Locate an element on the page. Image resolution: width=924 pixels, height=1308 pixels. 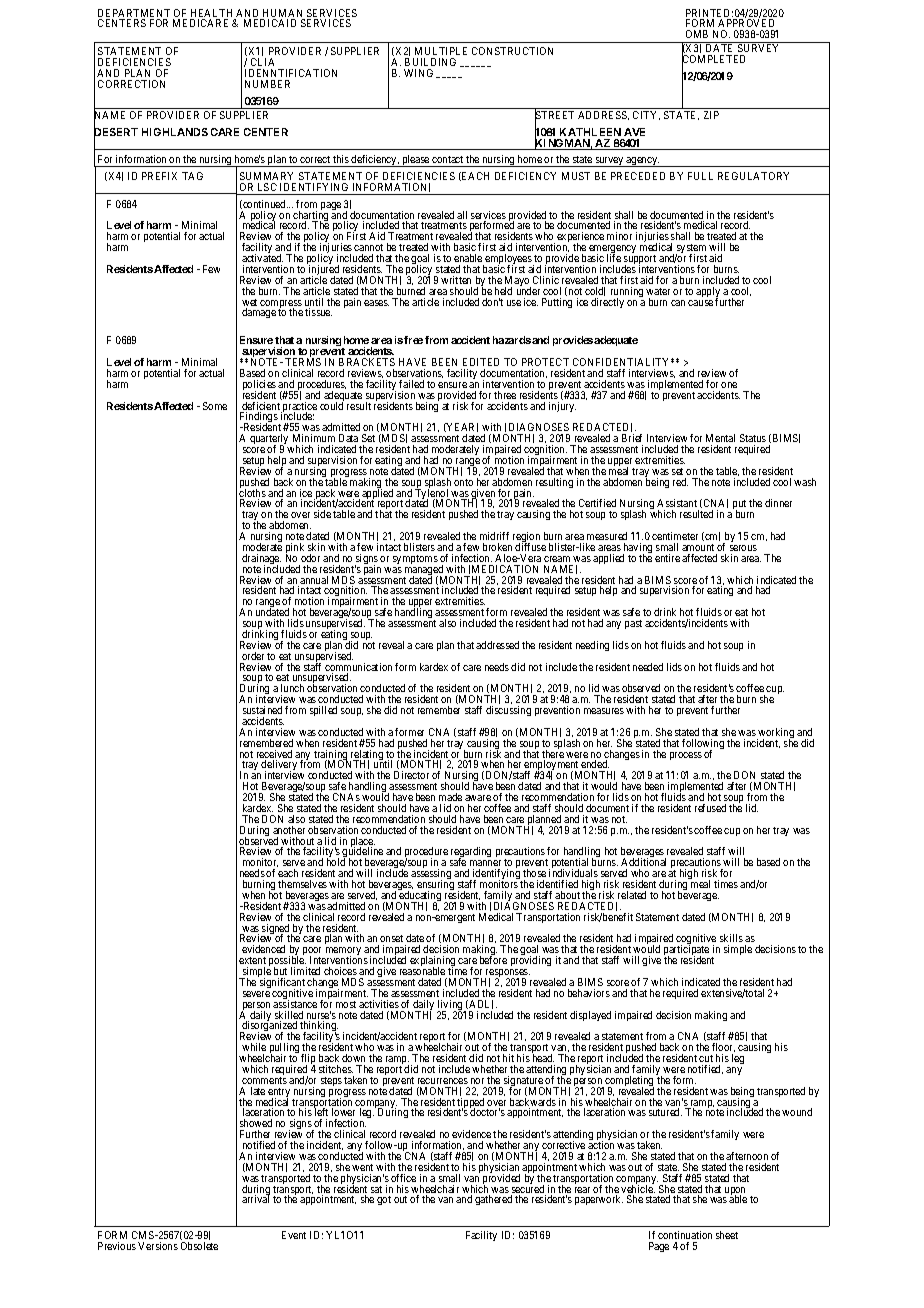
needed is located at coordinates (648, 667).
